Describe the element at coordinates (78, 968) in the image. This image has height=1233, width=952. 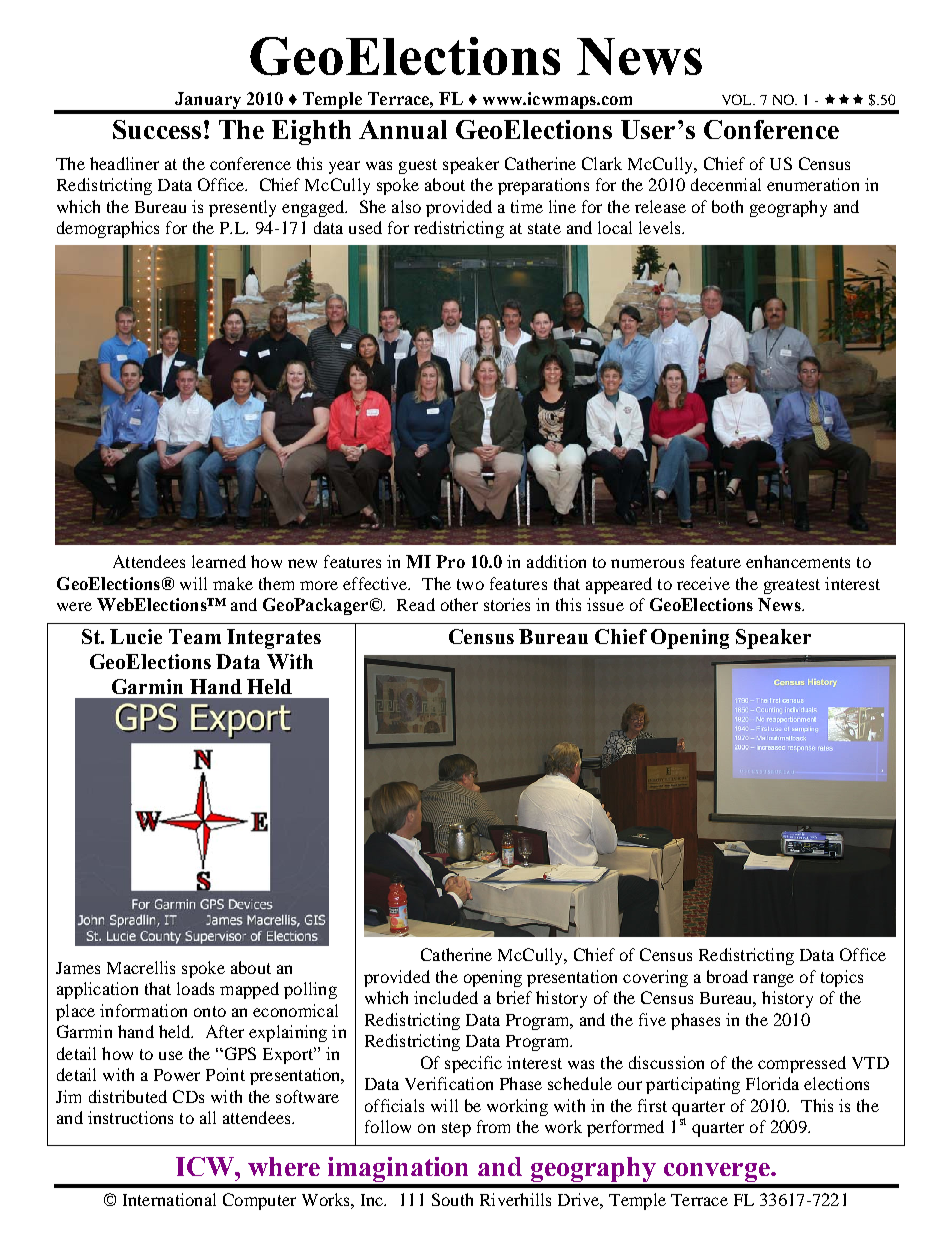
I see `James` at that location.
